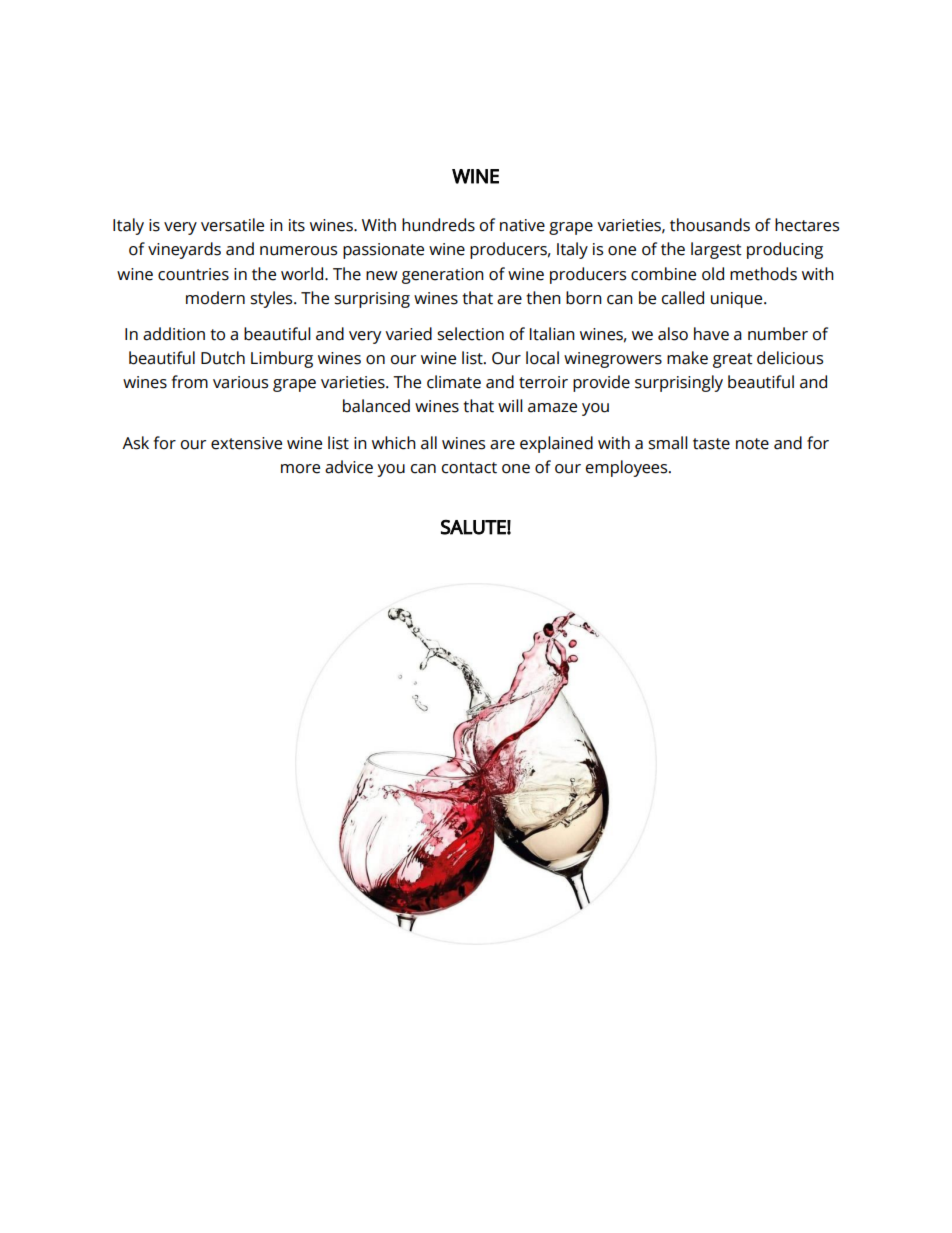  What do you see at coordinates (710, 225) in the document?
I see `thousands` at bounding box center [710, 225].
